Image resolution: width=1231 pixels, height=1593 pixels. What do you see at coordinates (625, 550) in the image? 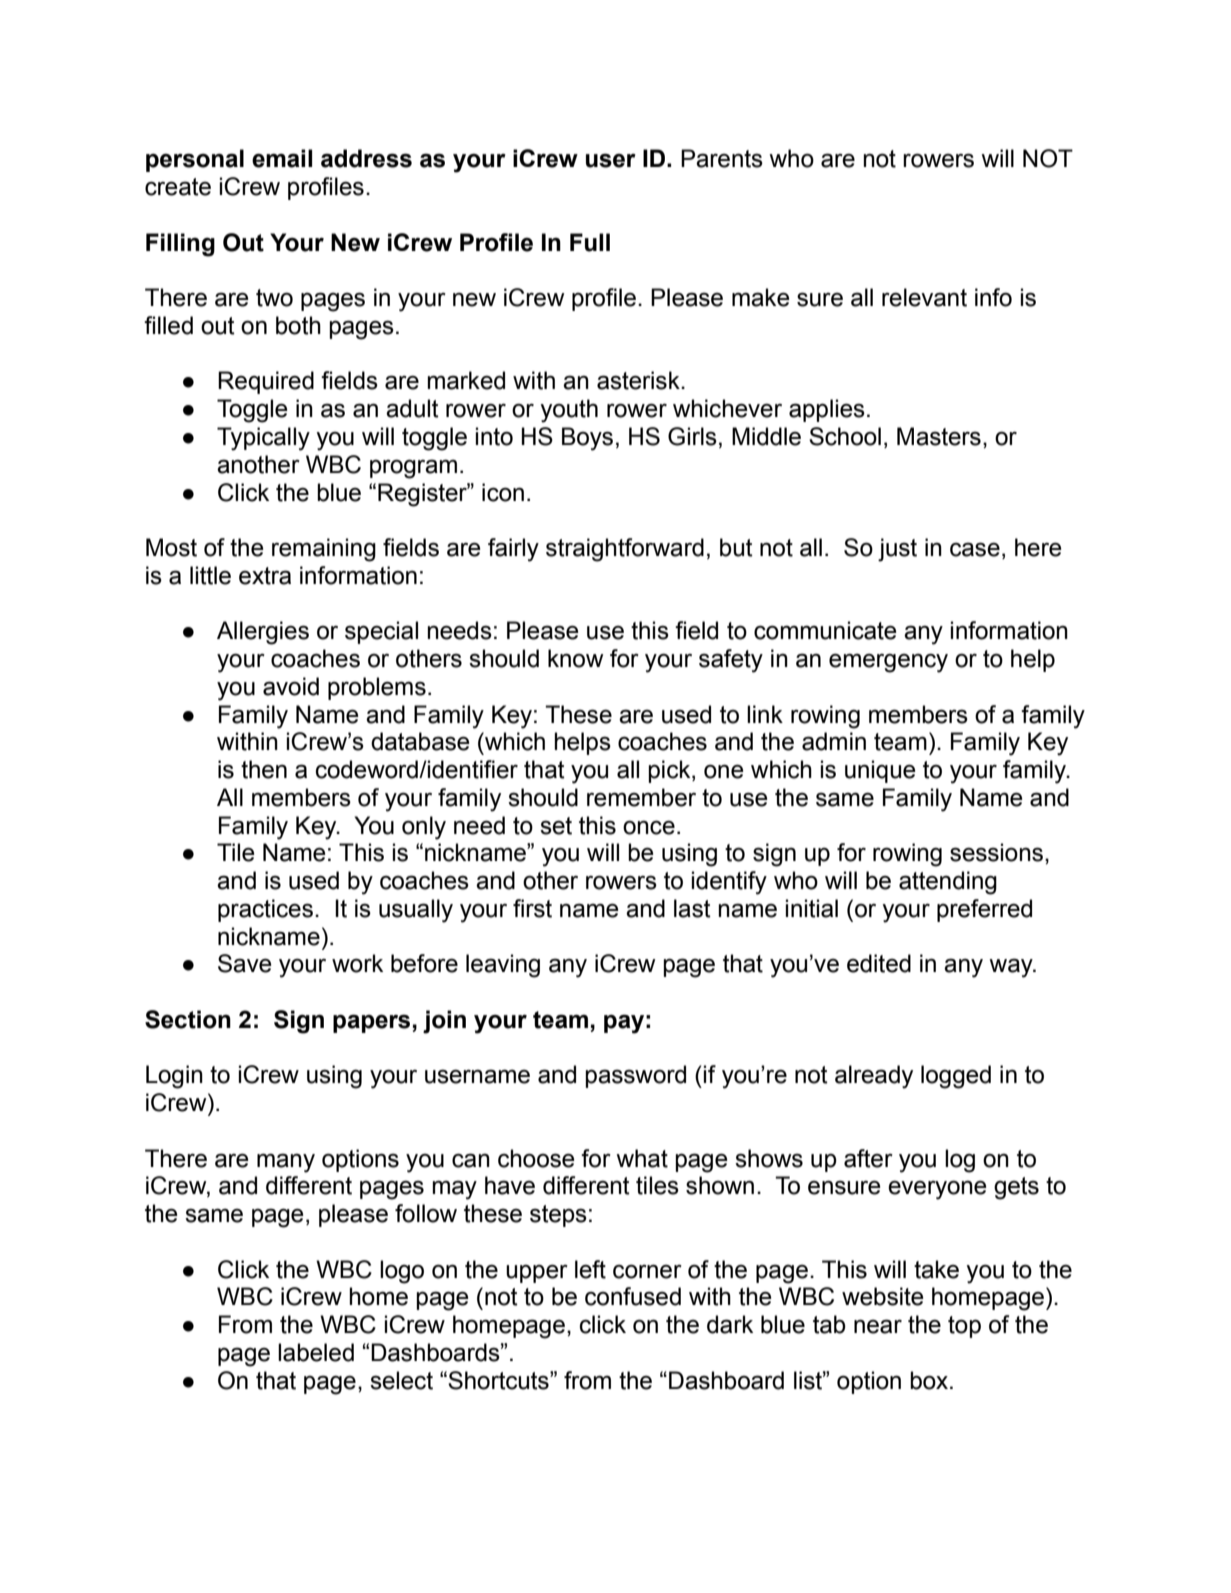
I see `straightforward` at bounding box center [625, 550].
